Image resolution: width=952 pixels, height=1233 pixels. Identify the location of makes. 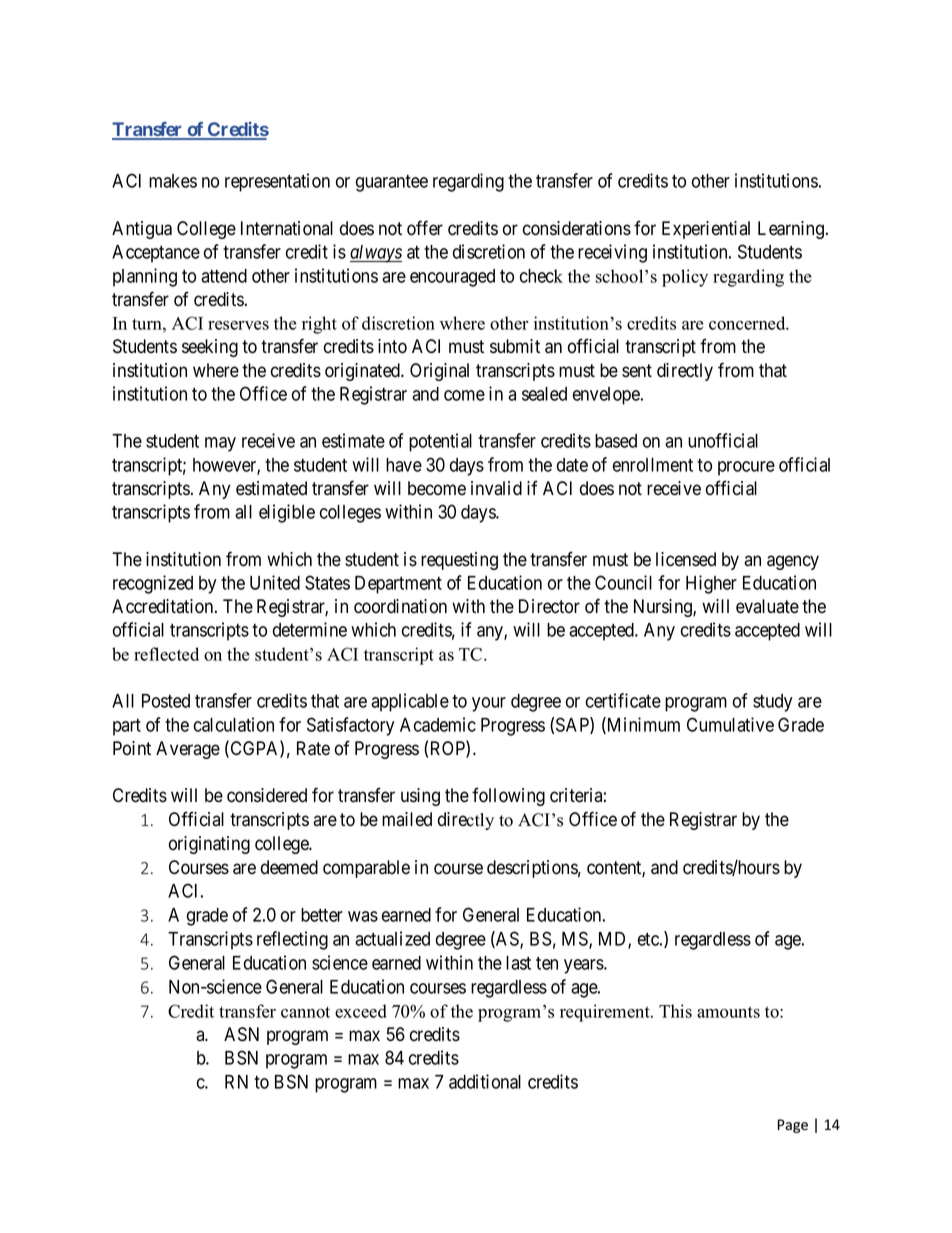
(173, 181).
